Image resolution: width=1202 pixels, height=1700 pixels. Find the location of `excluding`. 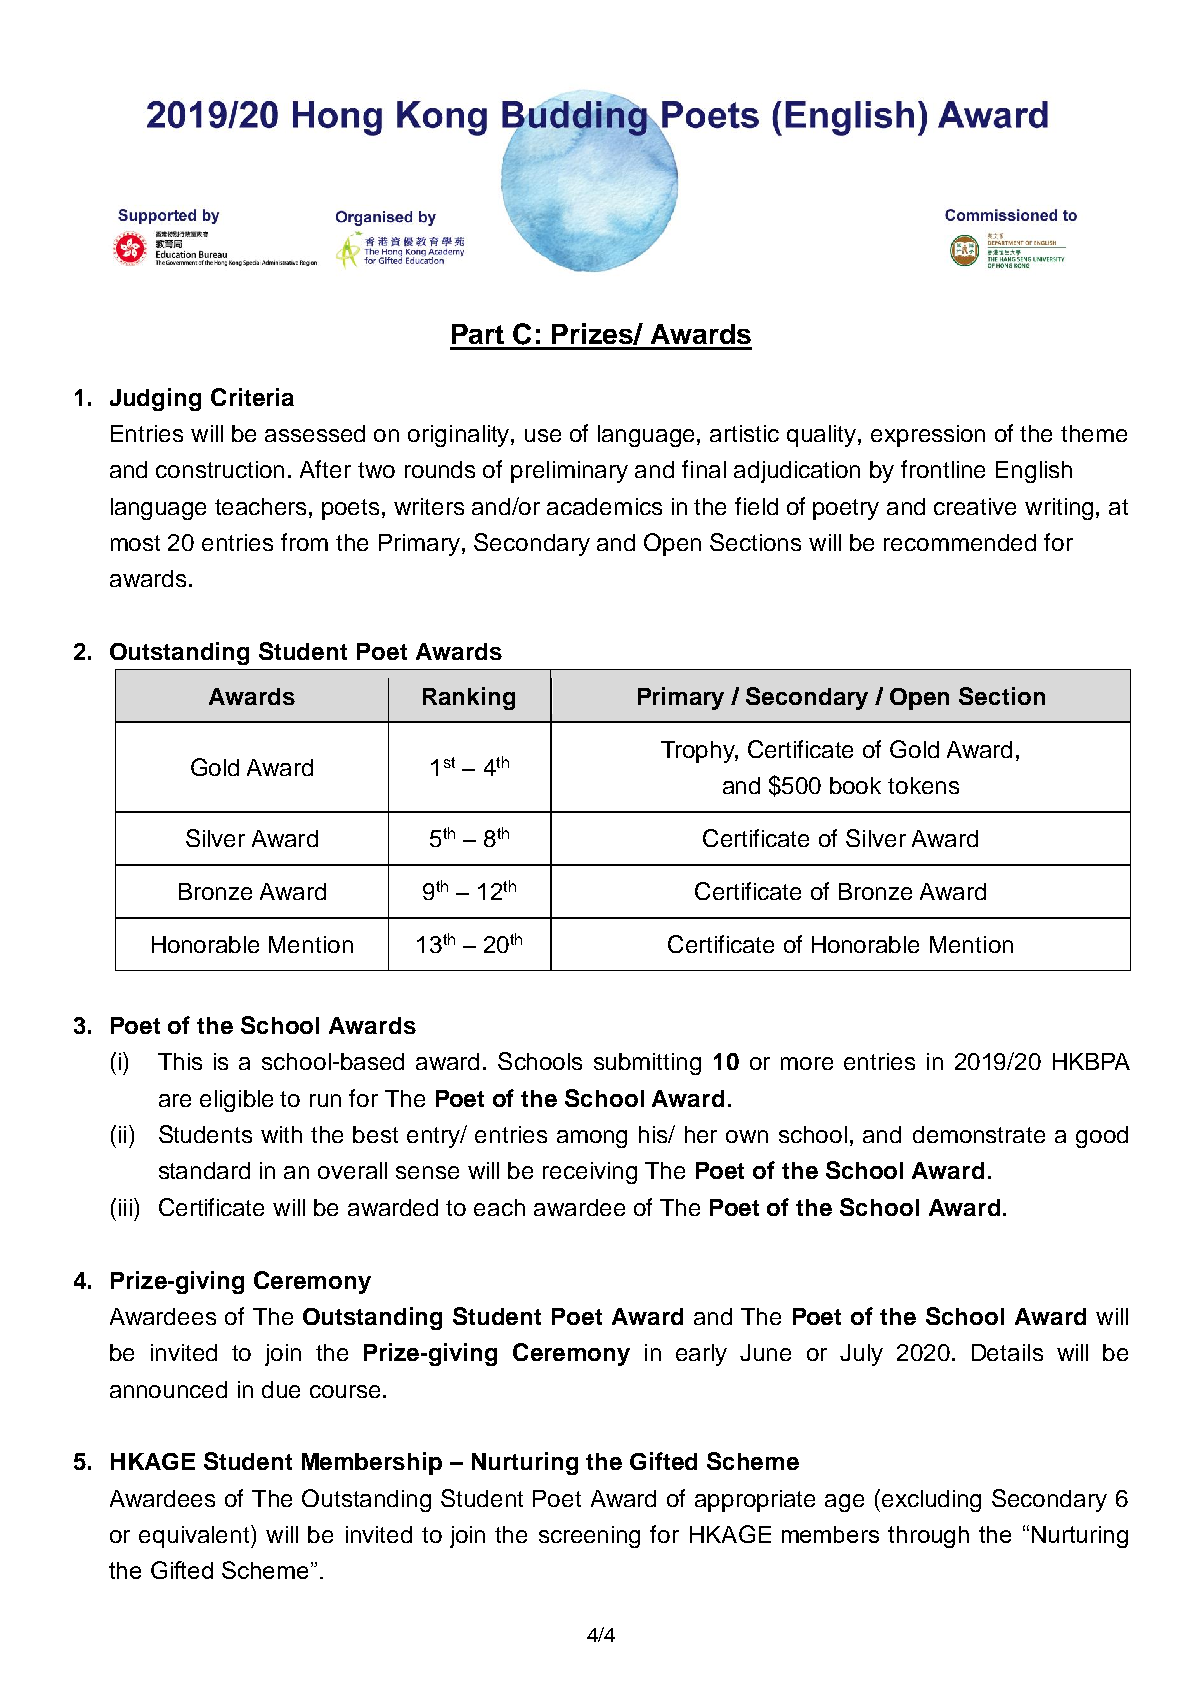

excluding is located at coordinates (931, 1501).
